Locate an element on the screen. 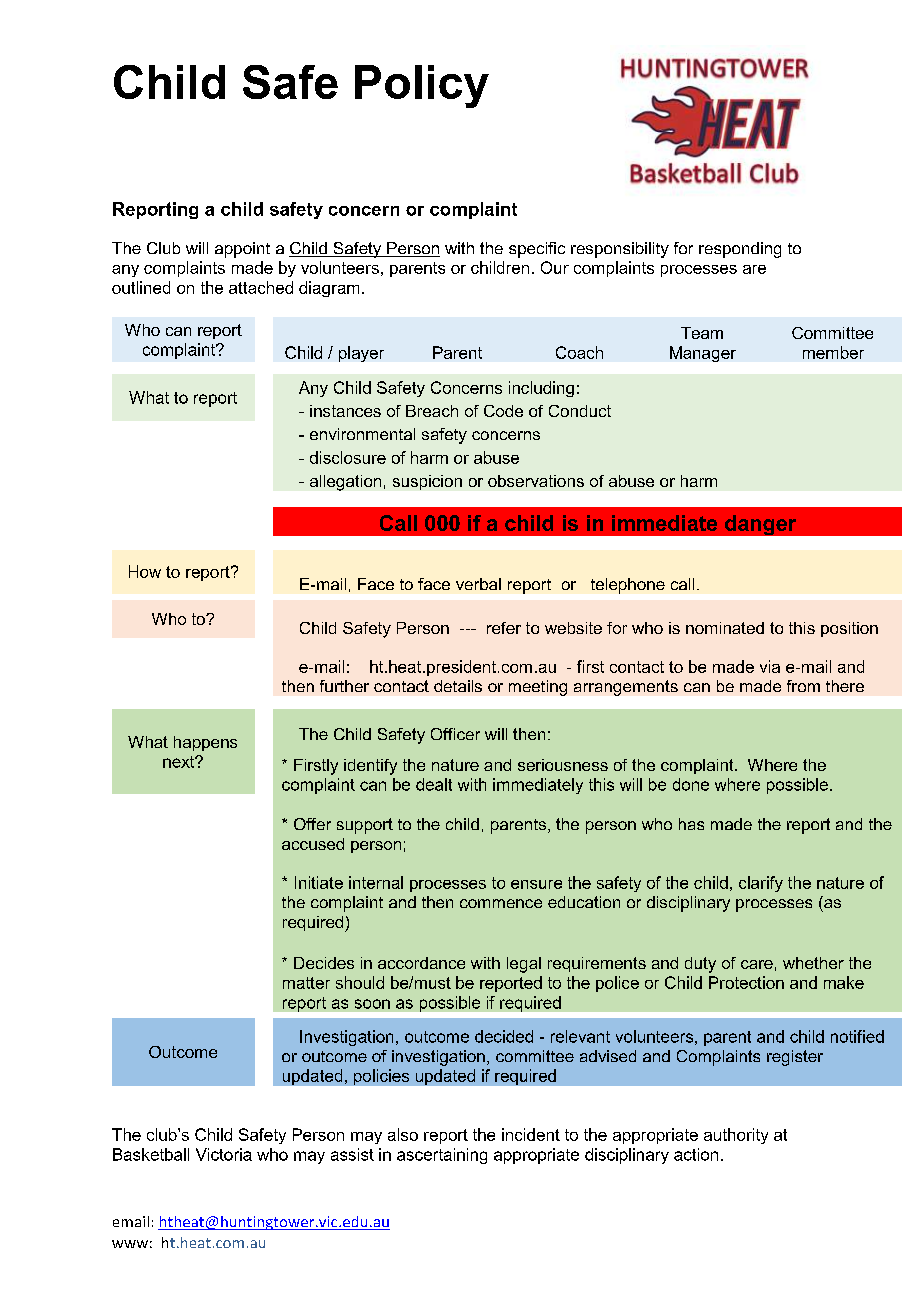 This screenshot has height=1308, width=924. authority is located at coordinates (736, 1136).
